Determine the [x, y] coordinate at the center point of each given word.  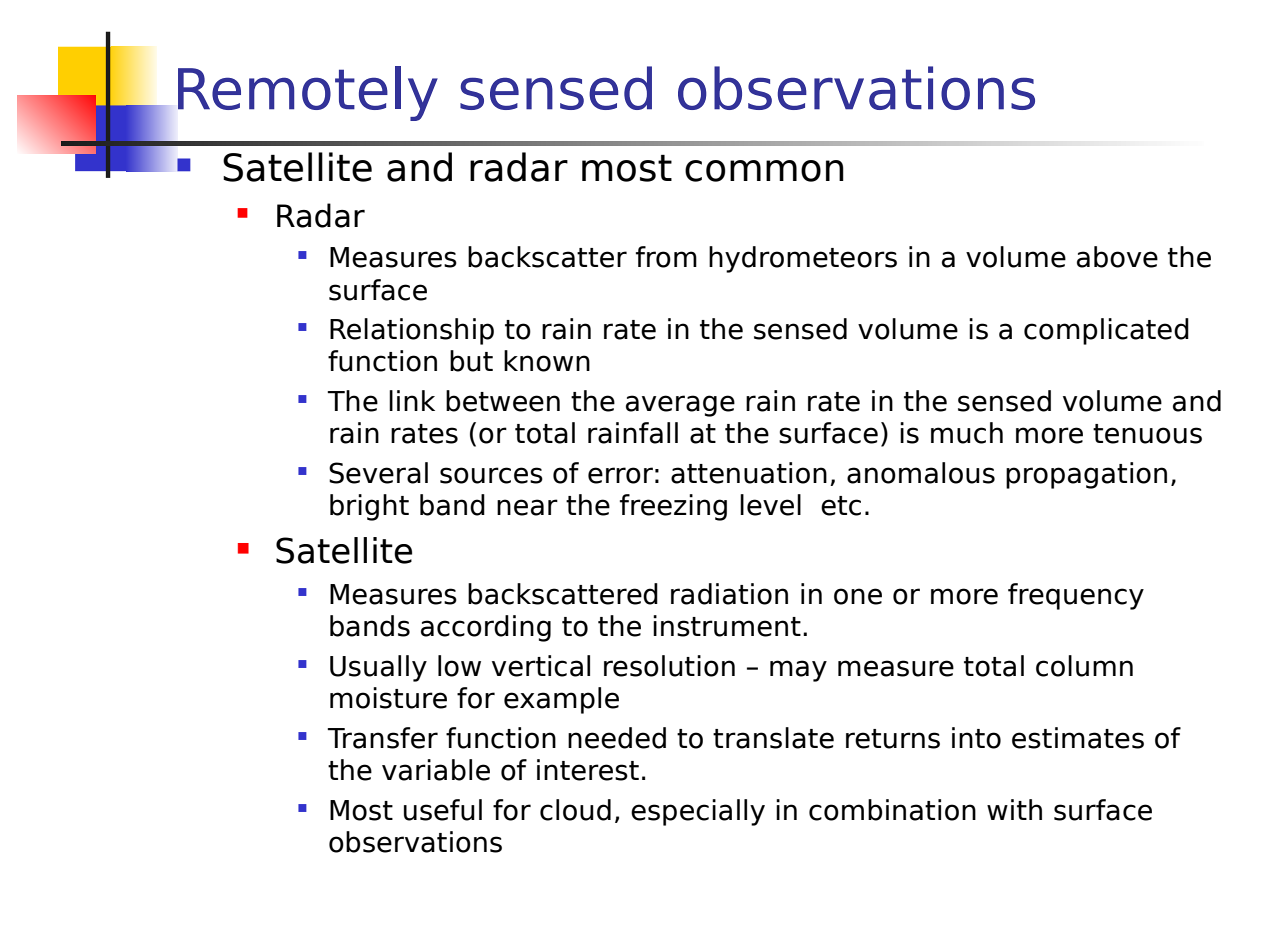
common [764, 171]
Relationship [412, 331]
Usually [378, 668]
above [1117, 257]
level [770, 505]
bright [369, 507]
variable [436, 770]
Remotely [308, 93]
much [967, 433]
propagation [1086, 475]
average [680, 406]
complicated [1106, 331]
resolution [669, 666]
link [412, 400]
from [666, 257]
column [1084, 666]
